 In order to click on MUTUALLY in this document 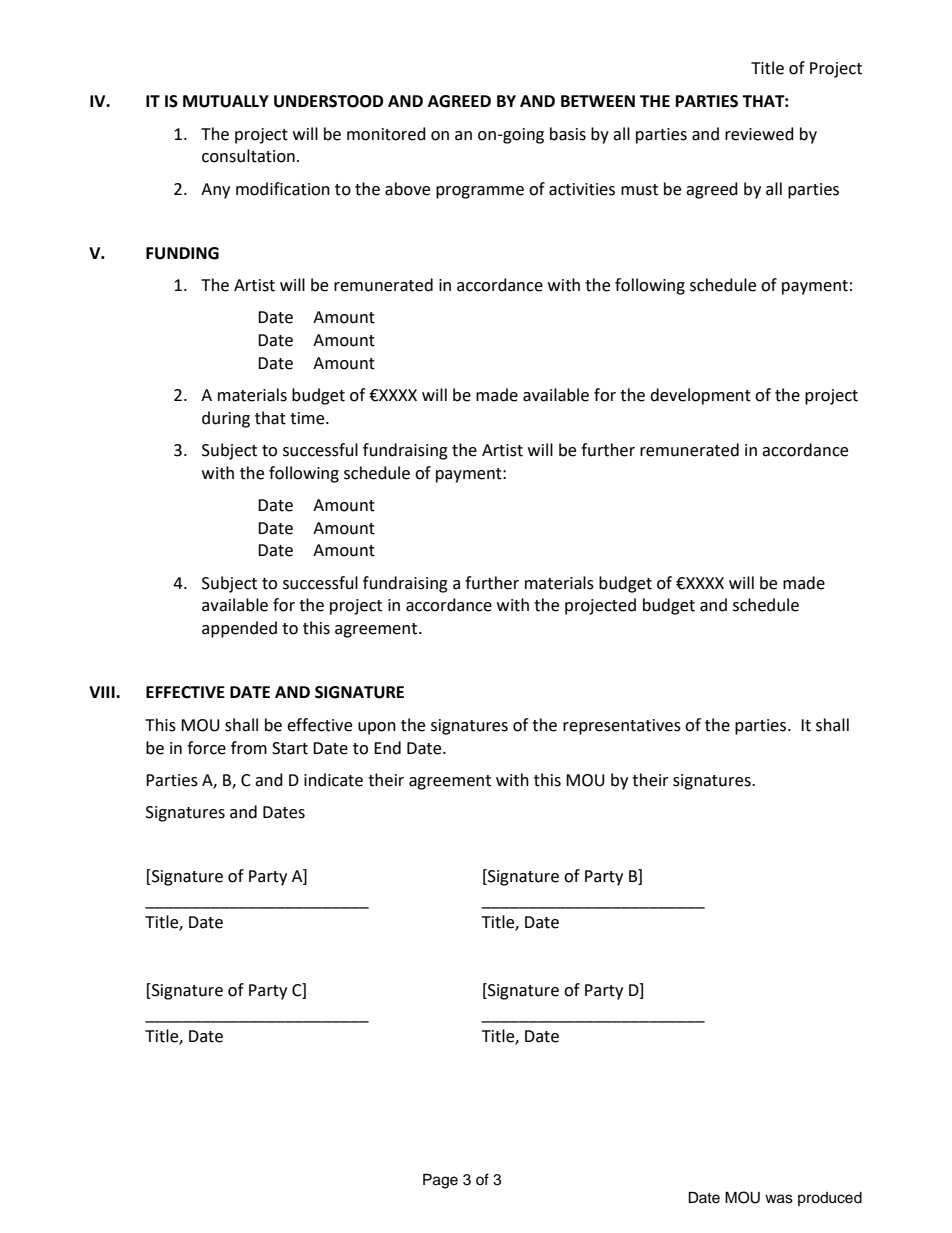, I will do `click(226, 101)`.
